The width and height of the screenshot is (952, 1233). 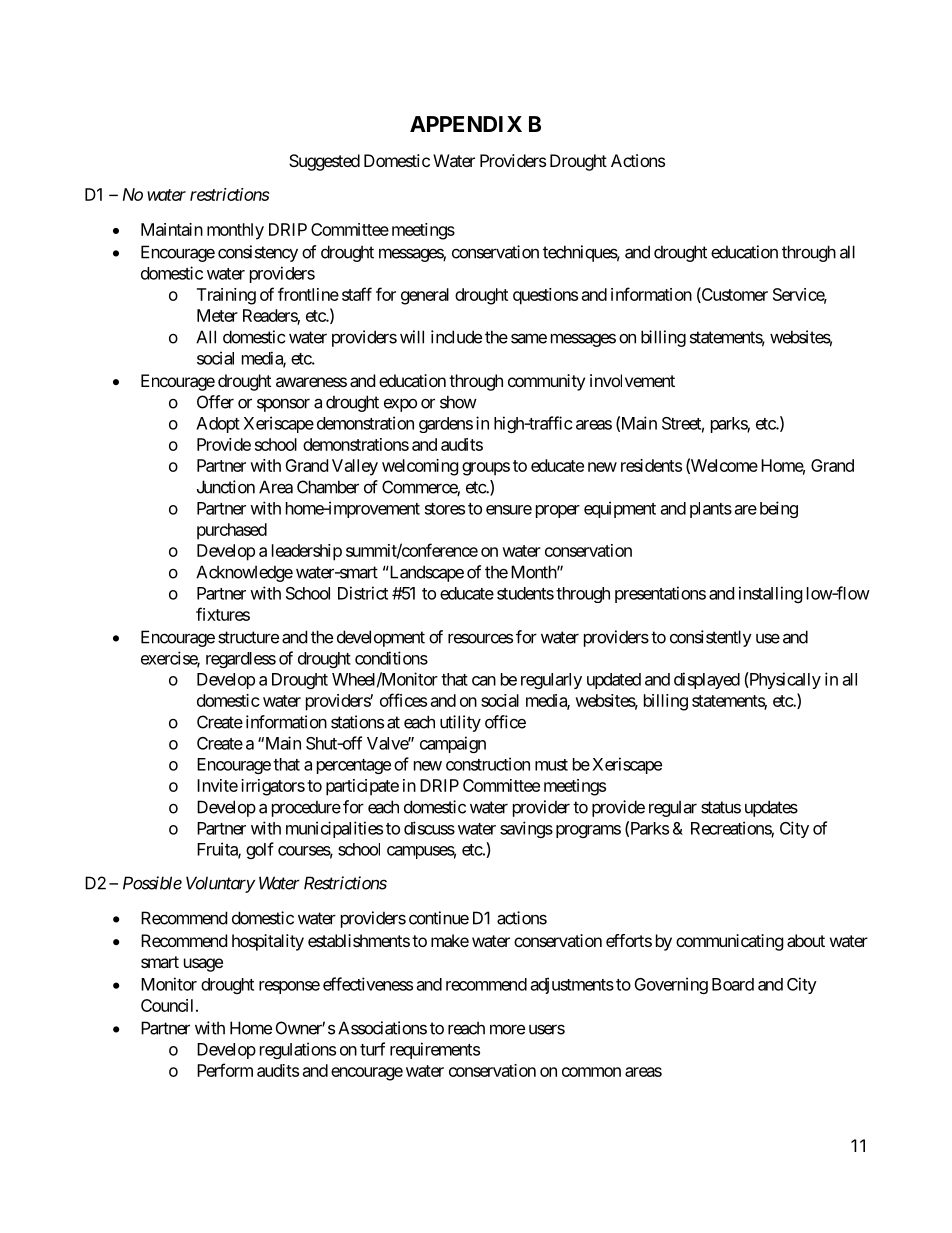 What do you see at coordinates (711, 638) in the screenshot?
I see `consistently` at bounding box center [711, 638].
